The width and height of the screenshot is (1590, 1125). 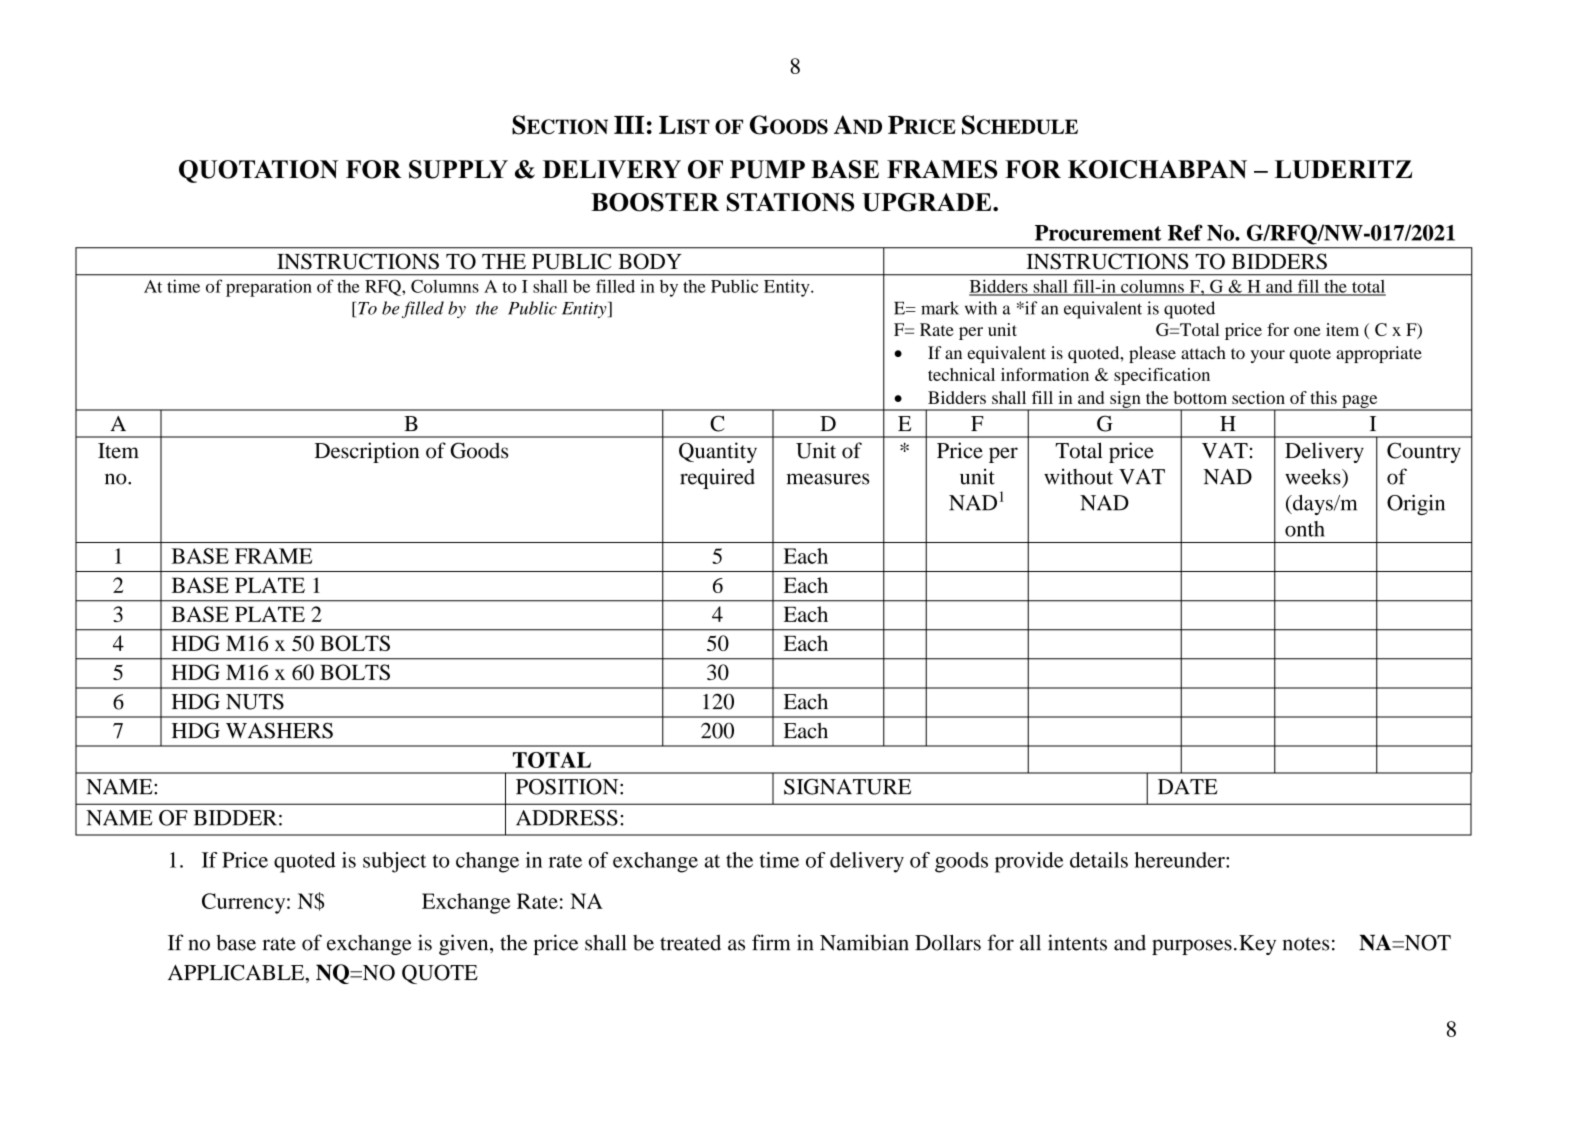 What do you see at coordinates (367, 452) in the screenshot?
I see `Description` at bounding box center [367, 452].
